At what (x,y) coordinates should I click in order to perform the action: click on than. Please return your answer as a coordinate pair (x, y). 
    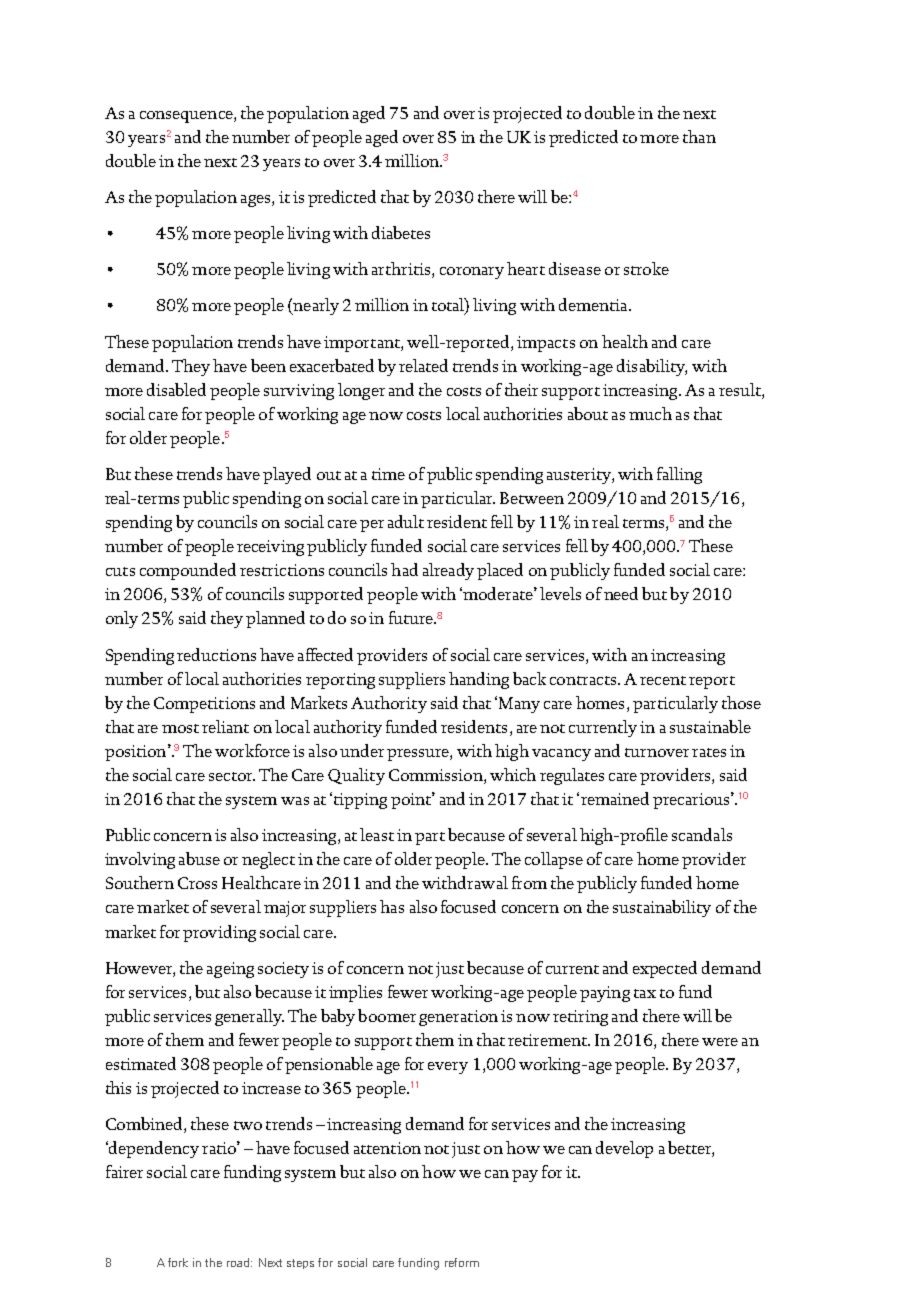
    Looking at the image, I should click on (699, 136).
